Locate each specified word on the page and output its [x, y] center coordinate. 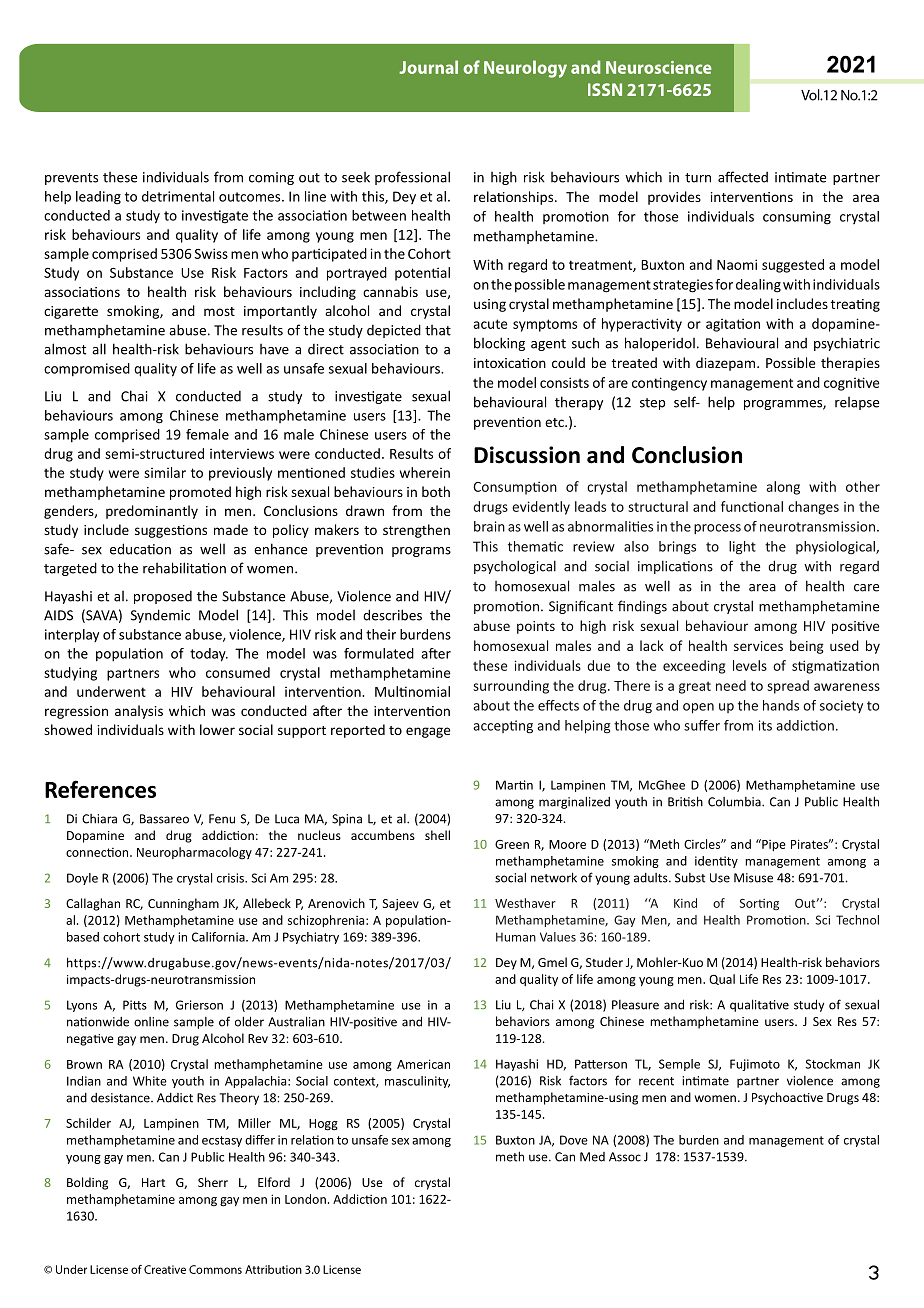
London [305, 1199]
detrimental [178, 196]
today [209, 655]
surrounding [511, 687]
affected [743, 177]
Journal [428, 67]
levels [750, 665]
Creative [165, 1269]
